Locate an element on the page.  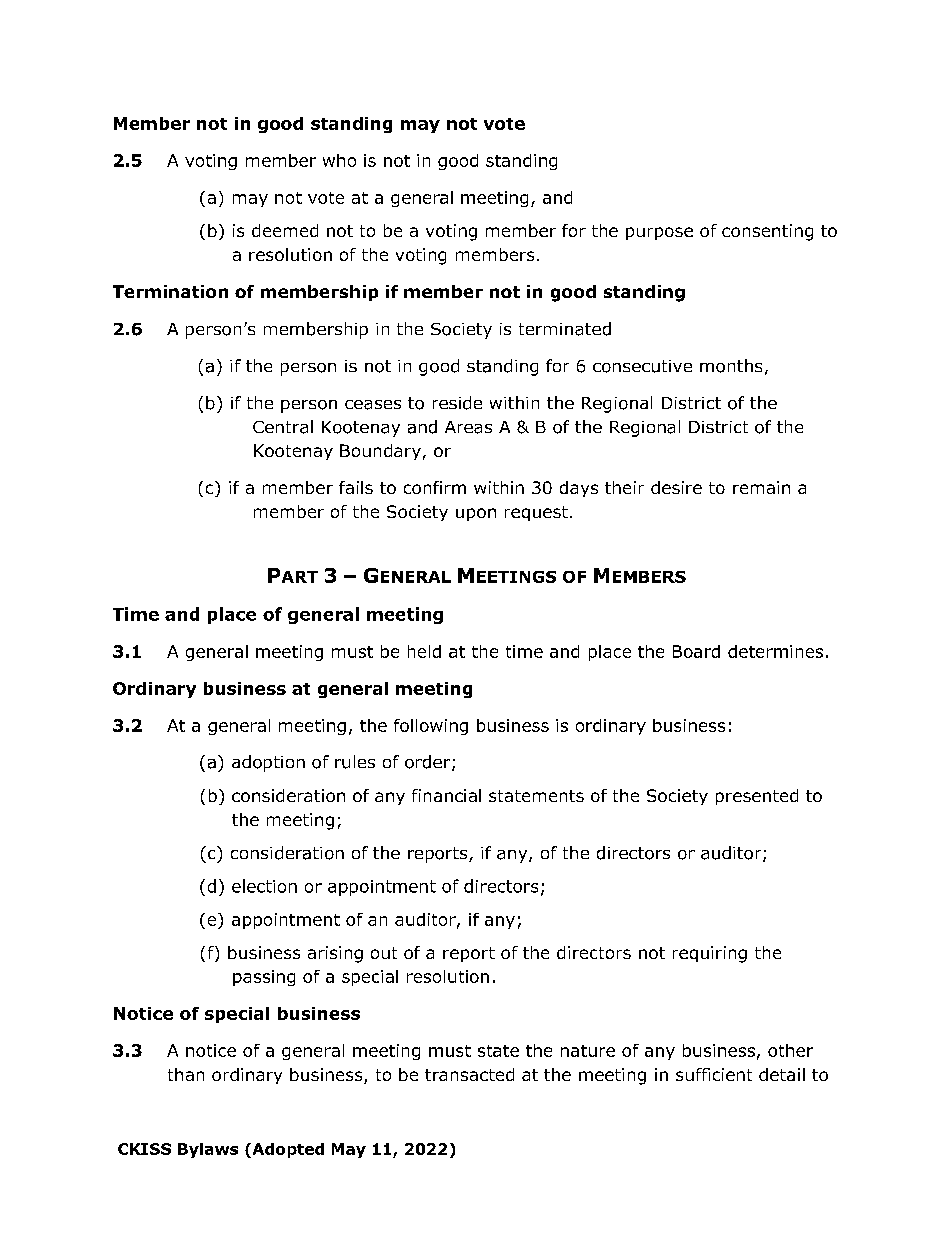
who is located at coordinates (339, 160).
